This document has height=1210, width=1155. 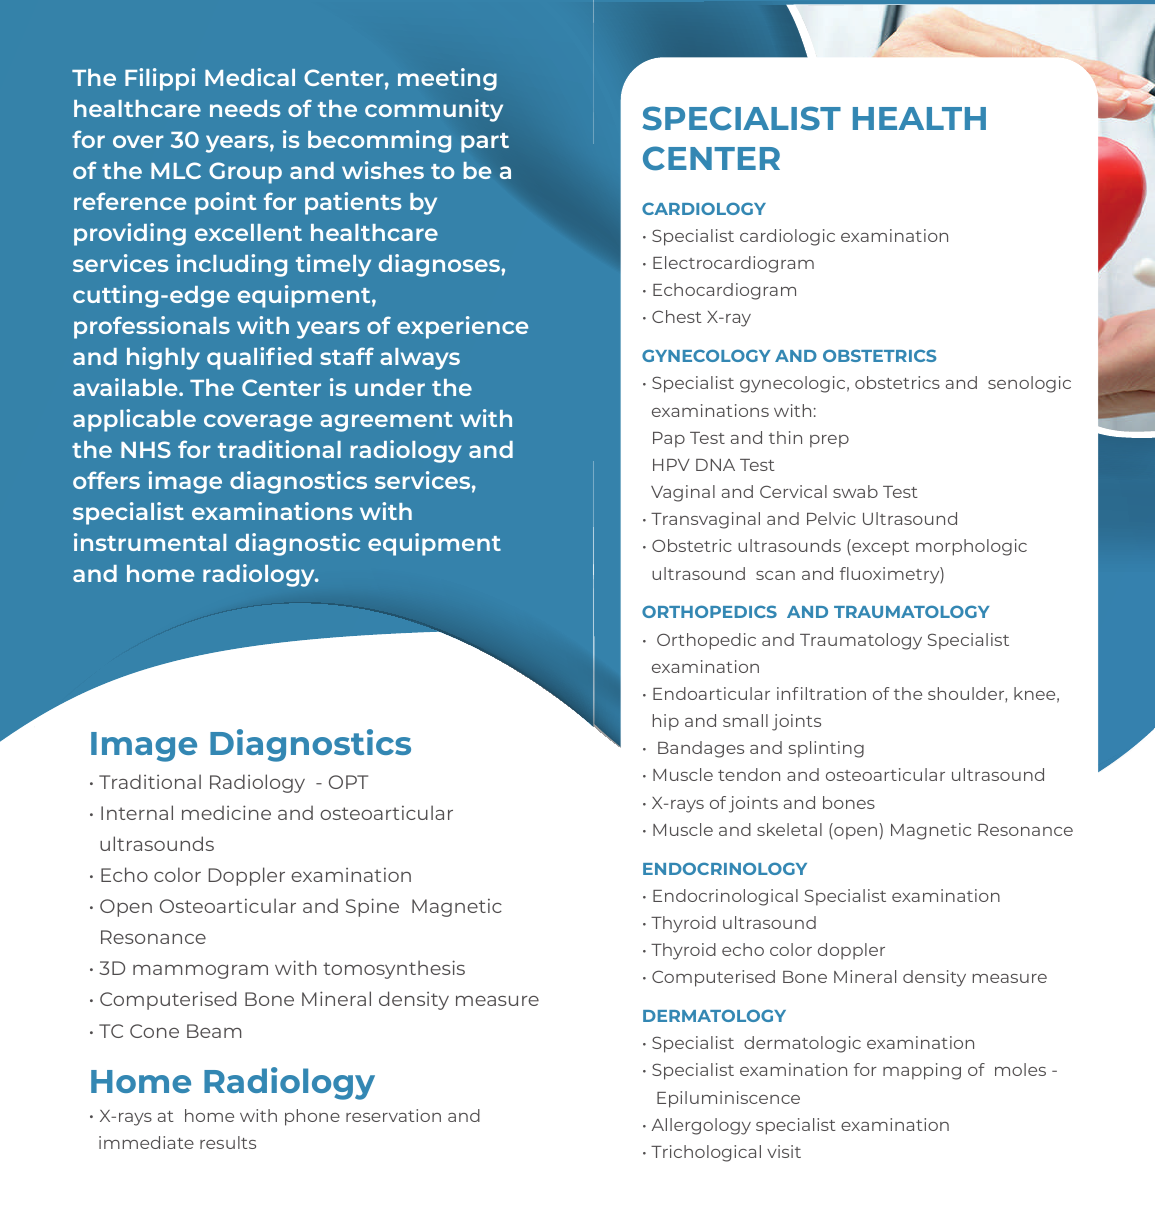 I want to click on results, so click(x=228, y=1142).
